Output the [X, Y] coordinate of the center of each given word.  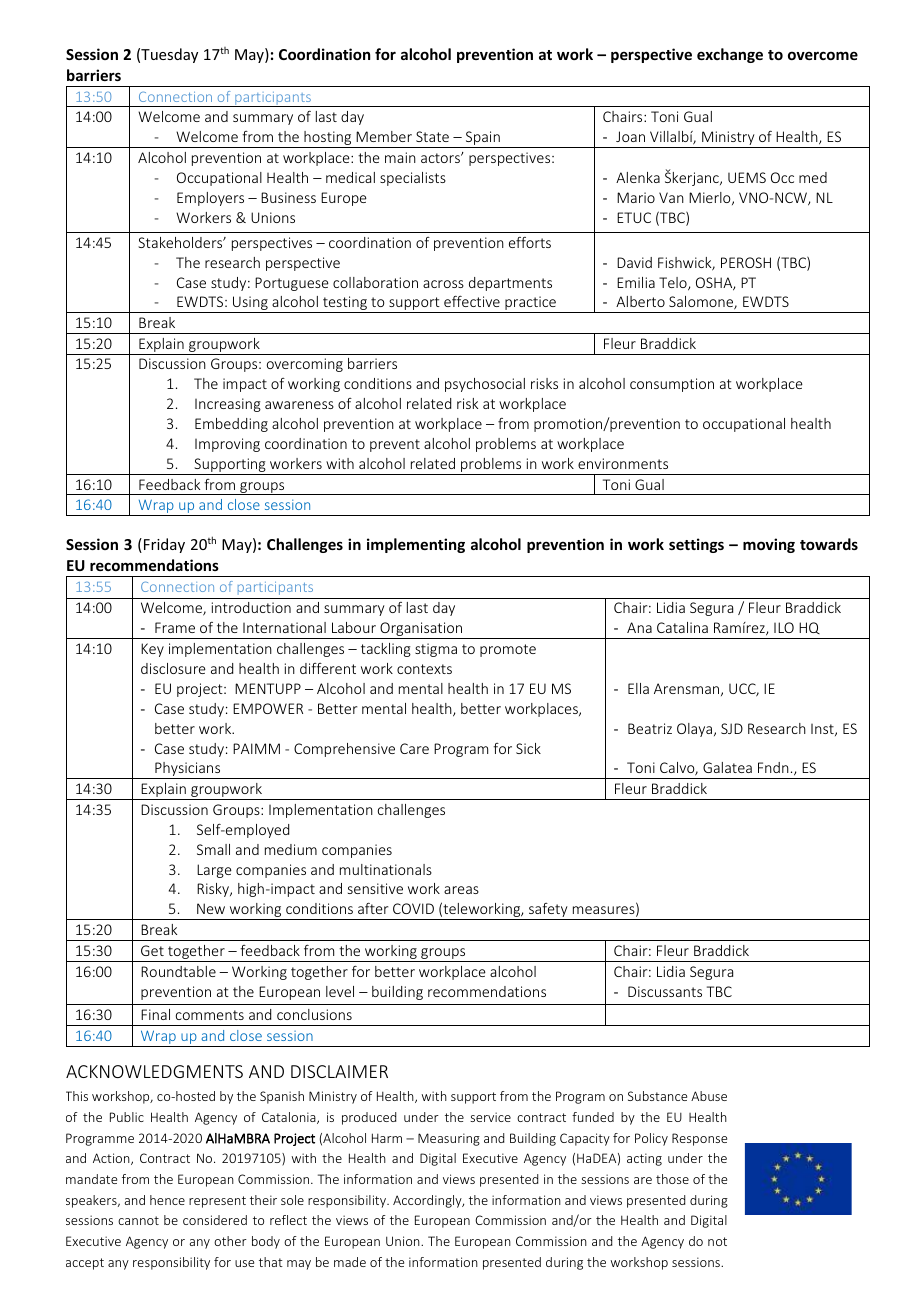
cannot [138, 1220]
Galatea [727, 767]
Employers [210, 199]
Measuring [449, 1139]
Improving [227, 445]
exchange [730, 55]
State [432, 136]
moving [769, 545]
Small [213, 849]
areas [461, 890]
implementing [416, 545]
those [672, 1179]
